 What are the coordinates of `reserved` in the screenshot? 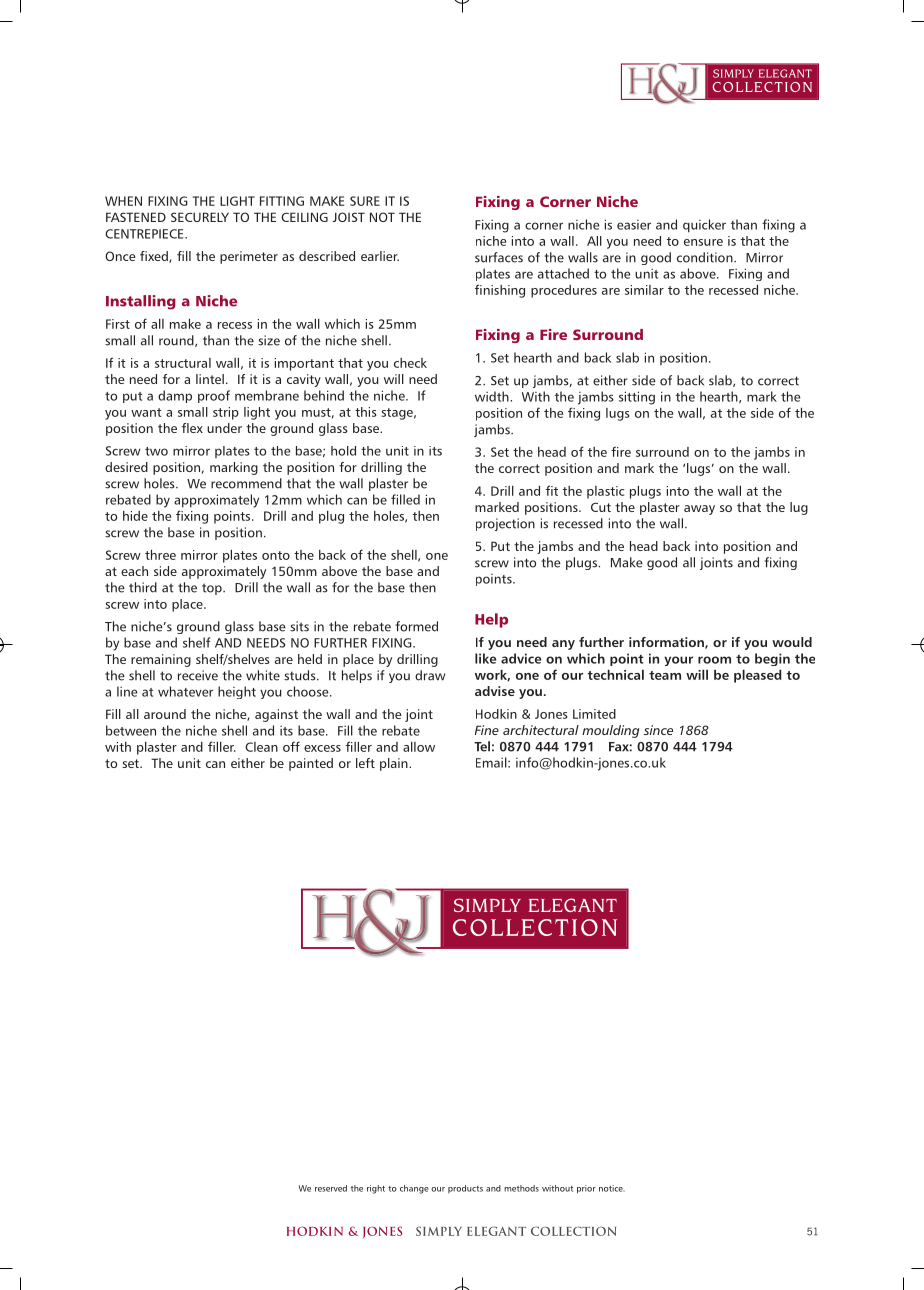 It's located at (331, 1188).
